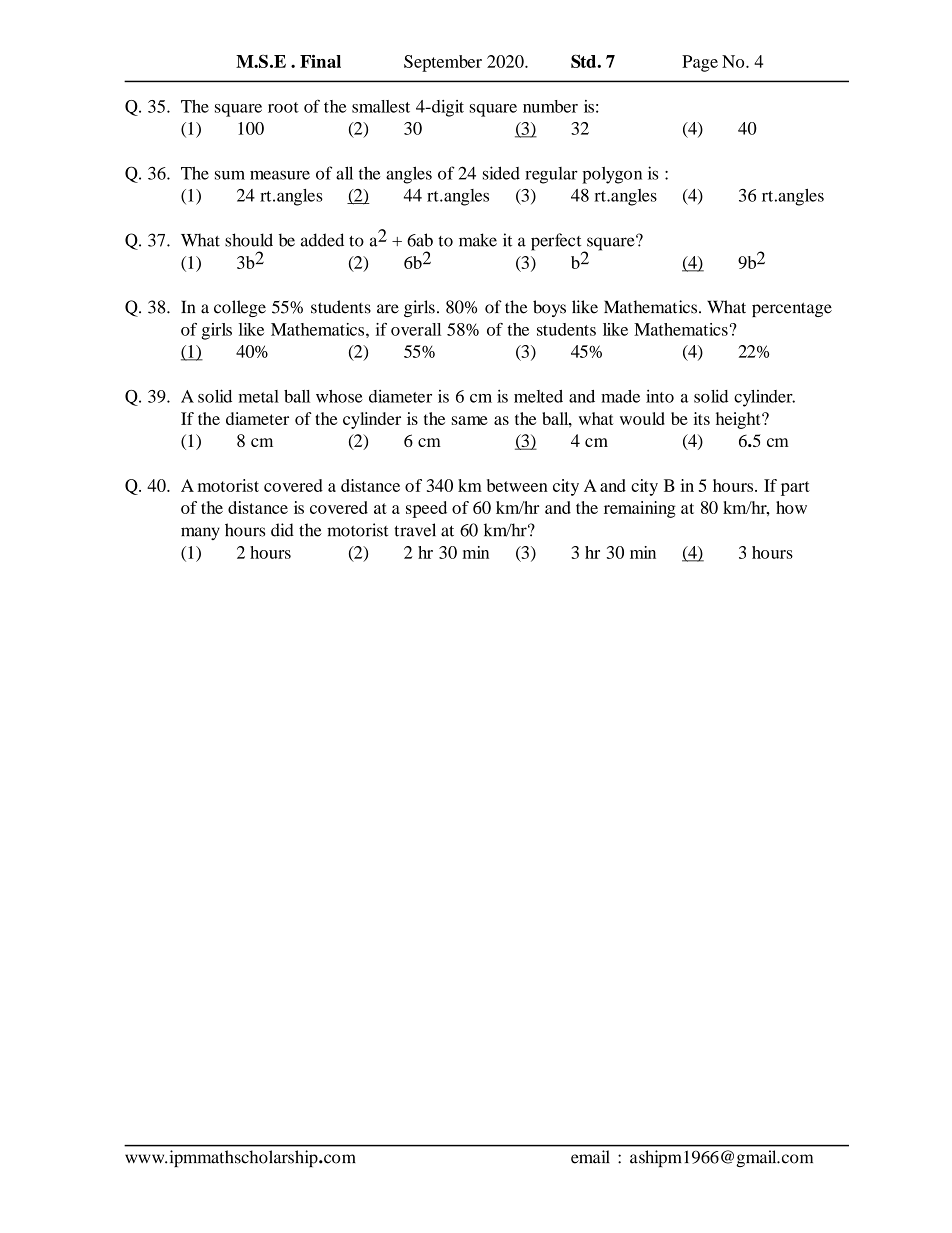 The image size is (952, 1233). What do you see at coordinates (791, 507) in the page?
I see `how` at bounding box center [791, 507].
